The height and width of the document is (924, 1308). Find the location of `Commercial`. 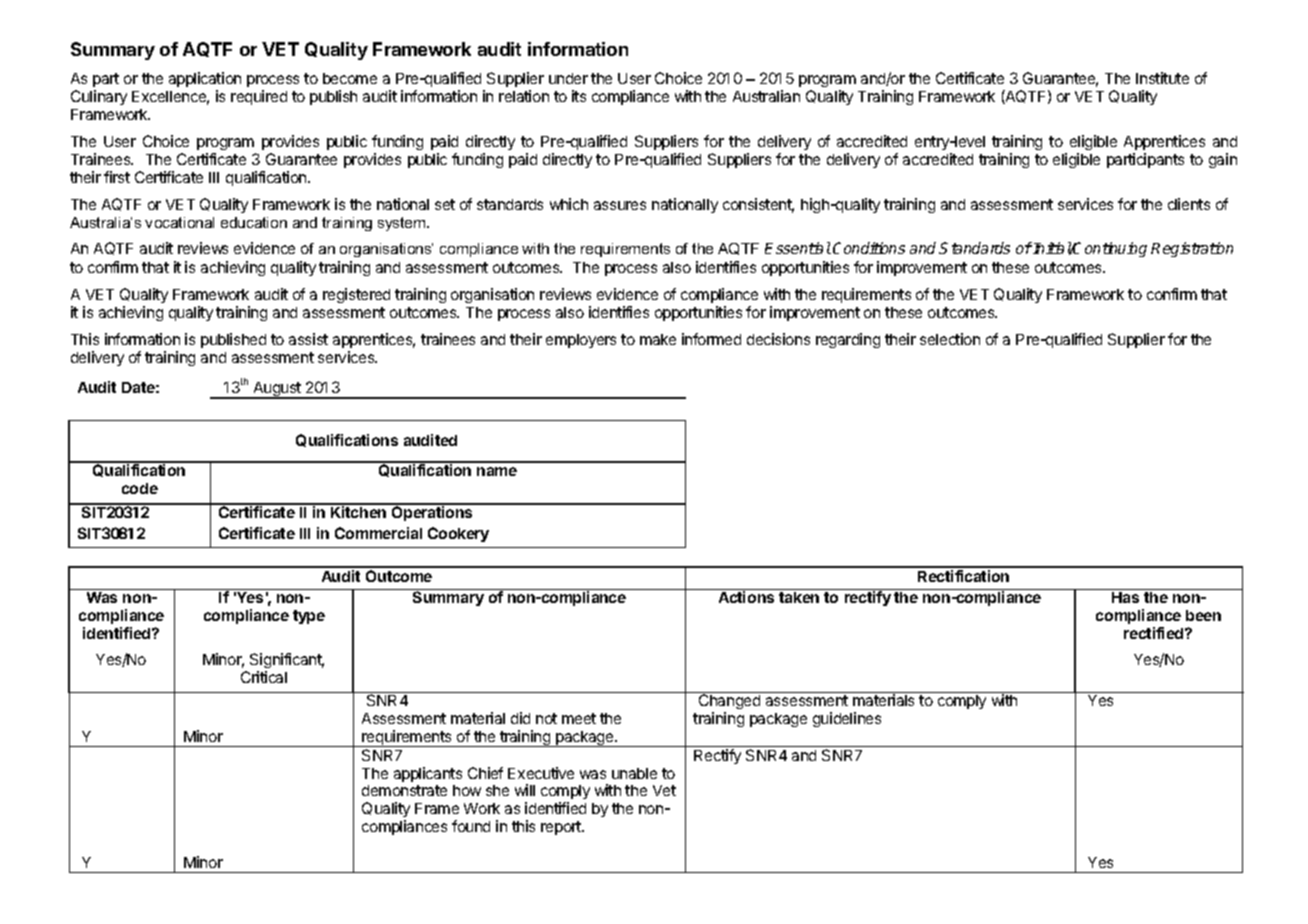

Commercial is located at coordinates (378, 533).
